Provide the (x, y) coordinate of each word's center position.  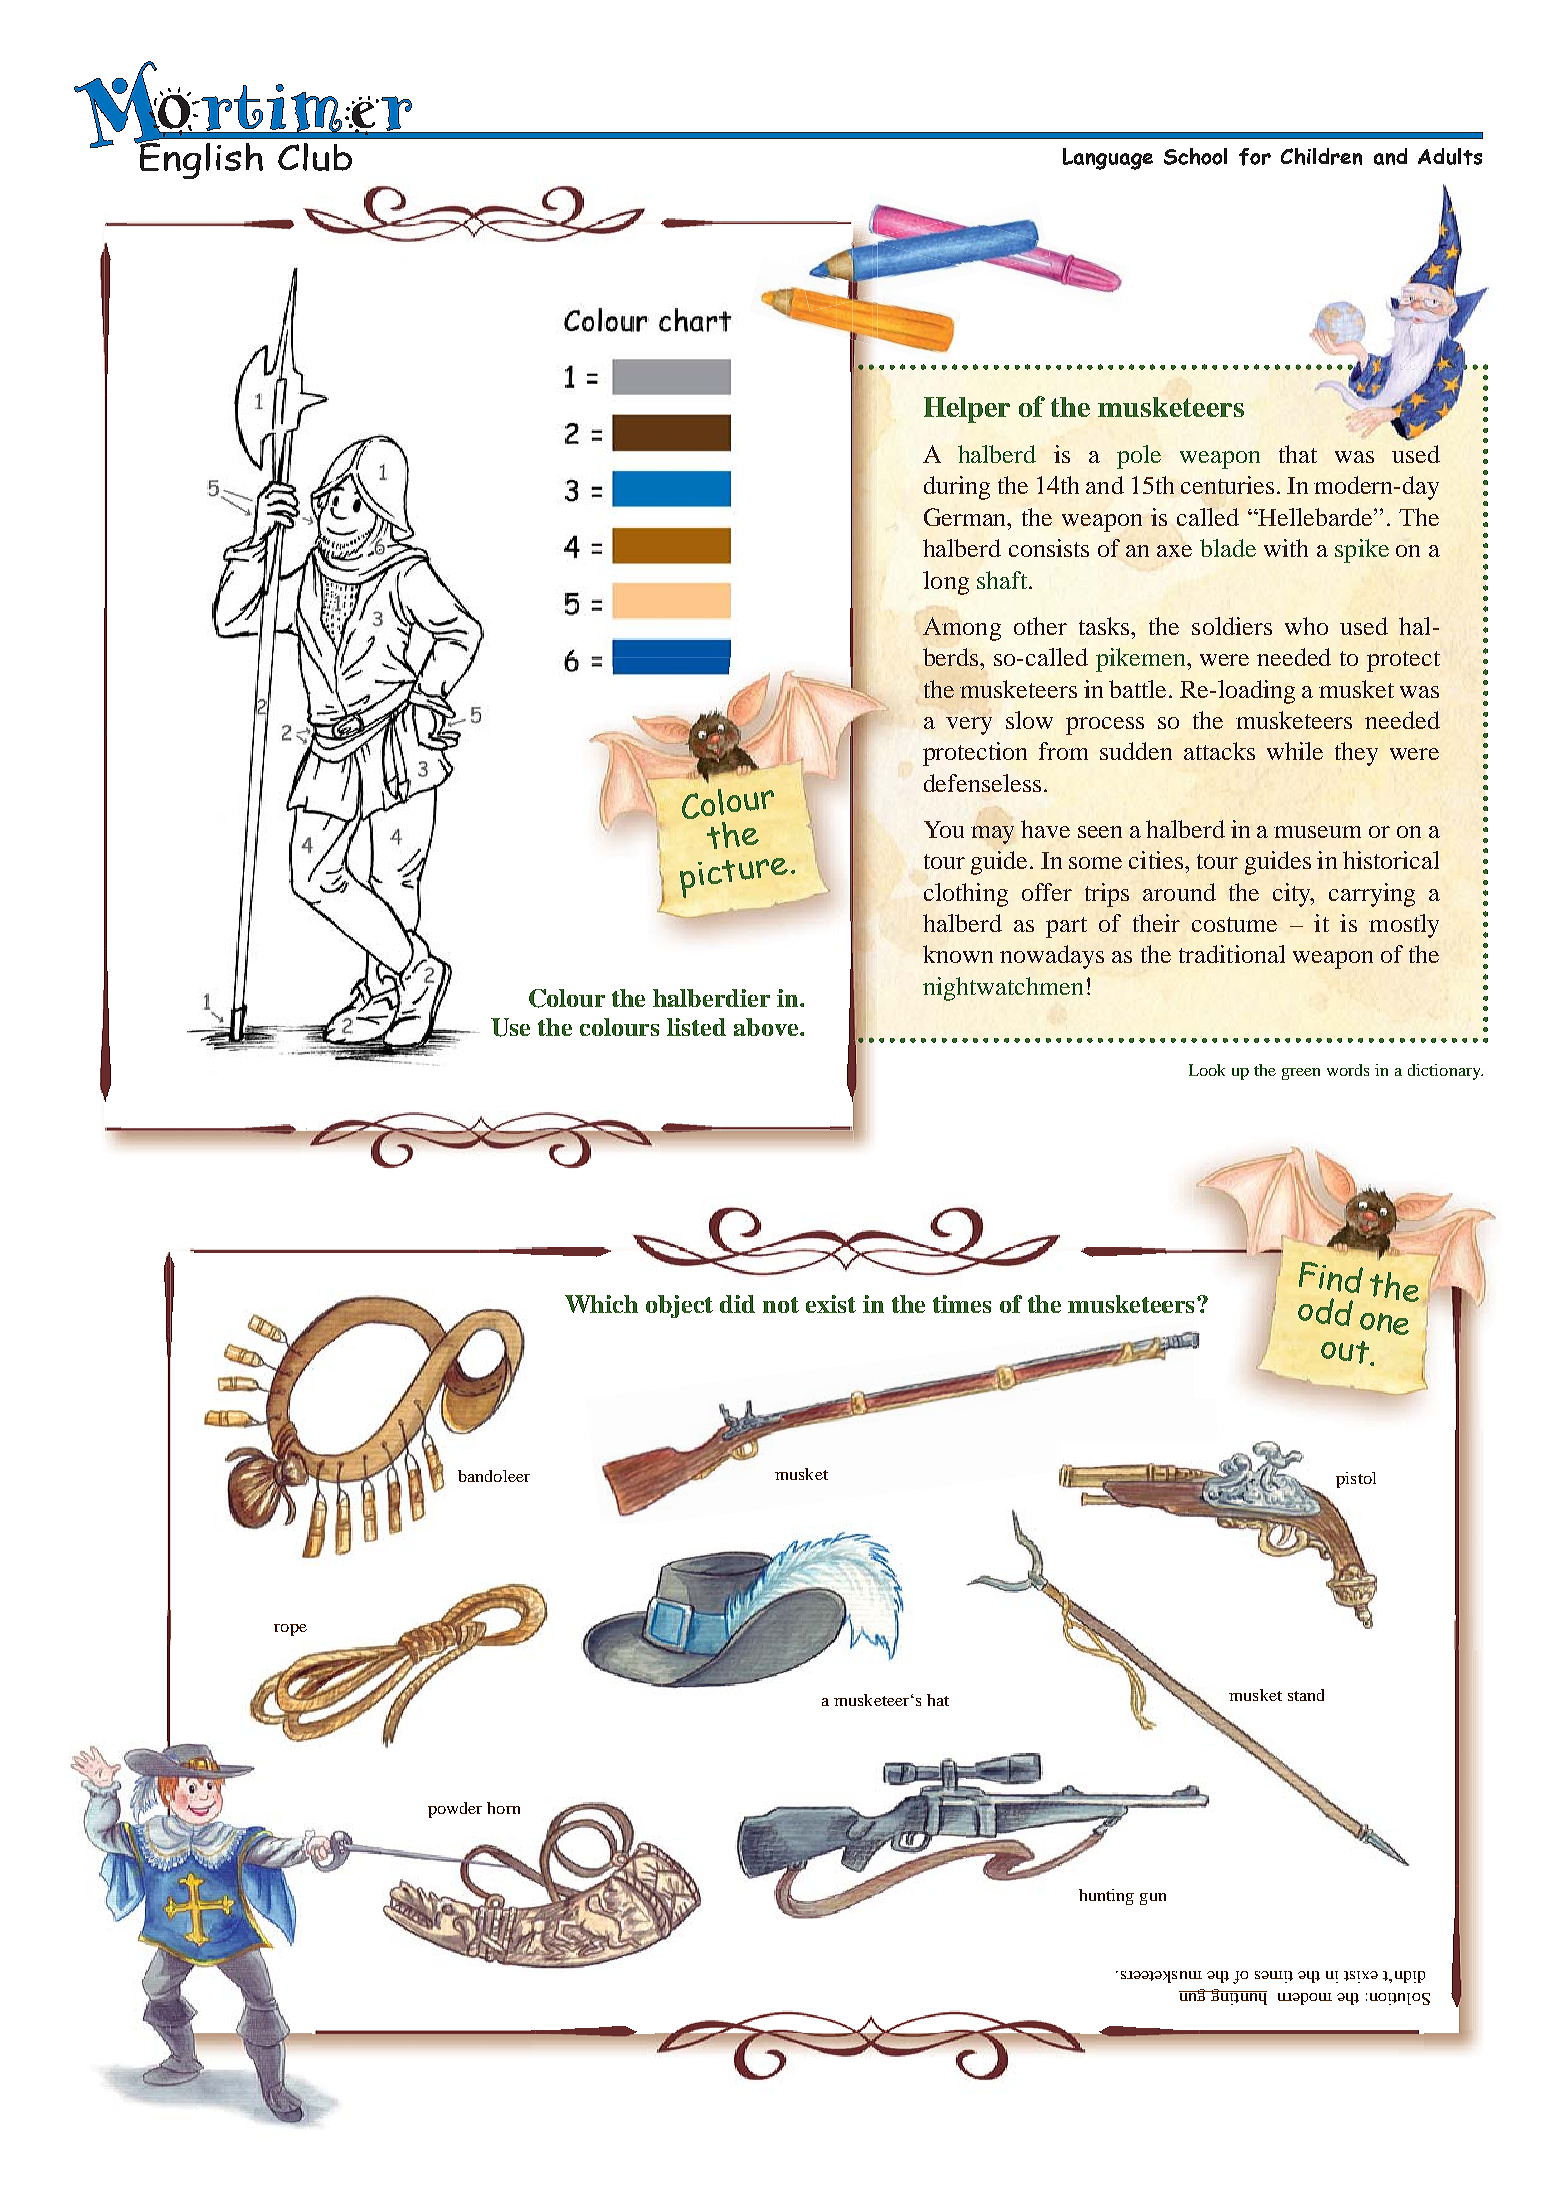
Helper (967, 410)
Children (1321, 156)
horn (503, 1808)
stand (1306, 1695)
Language (1108, 159)
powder (455, 1810)
